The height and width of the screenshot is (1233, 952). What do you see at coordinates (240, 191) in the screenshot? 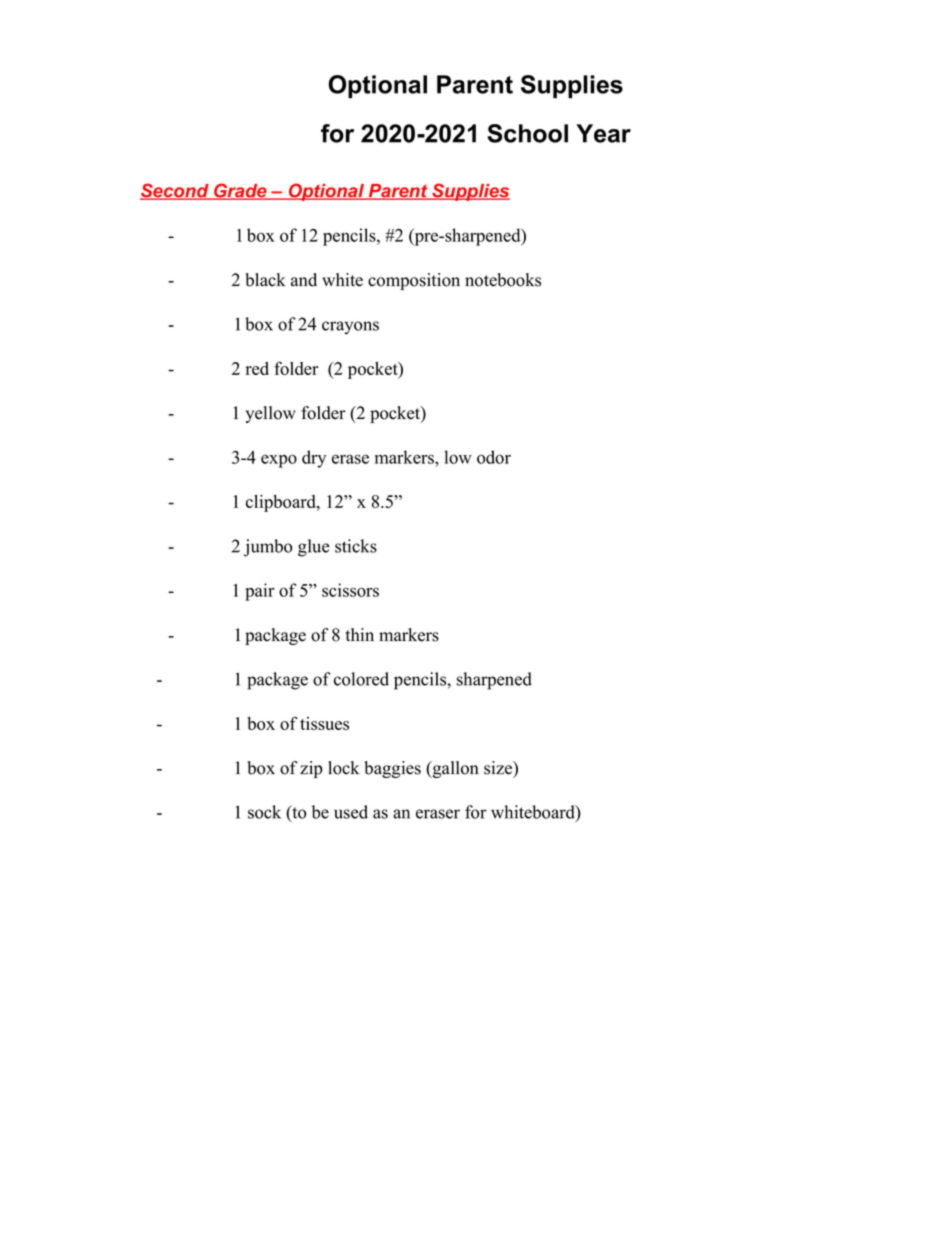
I see `Grade` at bounding box center [240, 191].
